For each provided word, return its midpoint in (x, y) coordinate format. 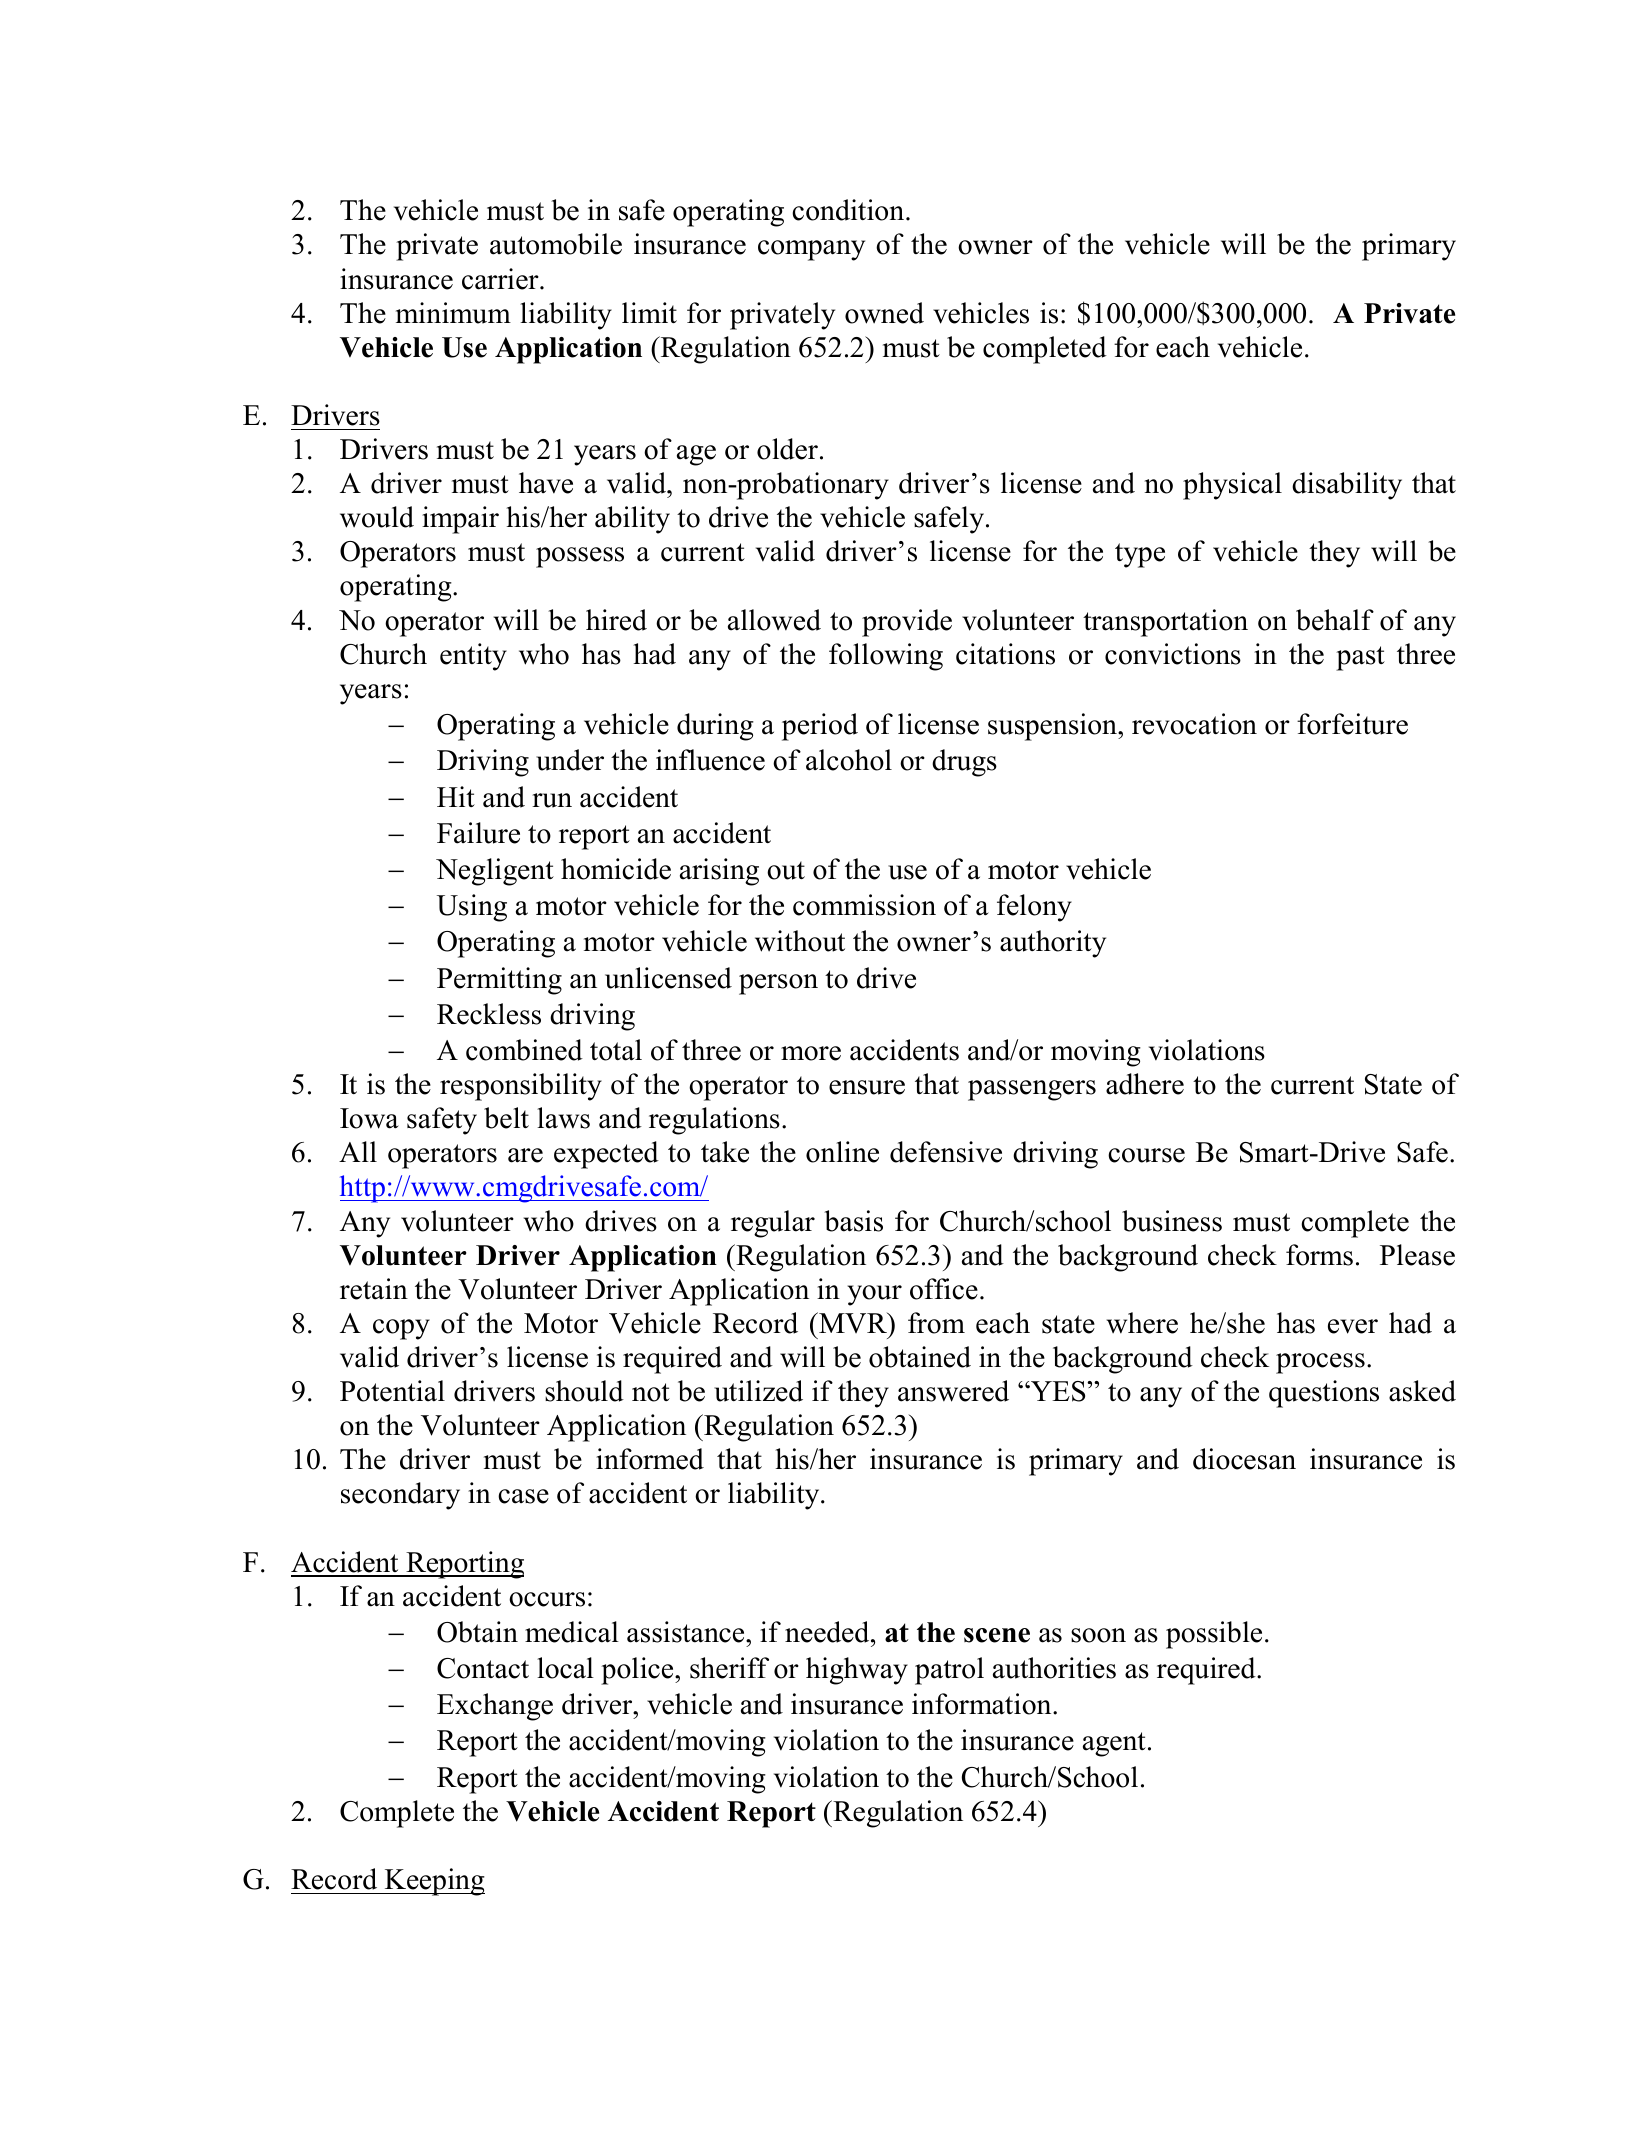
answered (953, 1391)
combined (524, 1050)
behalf (1335, 620)
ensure (867, 1087)
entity (473, 657)
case (523, 1496)
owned (884, 313)
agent (1114, 1744)
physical (1232, 486)
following (886, 657)
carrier (501, 279)
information (983, 1704)
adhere (1145, 1084)
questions (1324, 1394)
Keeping (433, 1882)
